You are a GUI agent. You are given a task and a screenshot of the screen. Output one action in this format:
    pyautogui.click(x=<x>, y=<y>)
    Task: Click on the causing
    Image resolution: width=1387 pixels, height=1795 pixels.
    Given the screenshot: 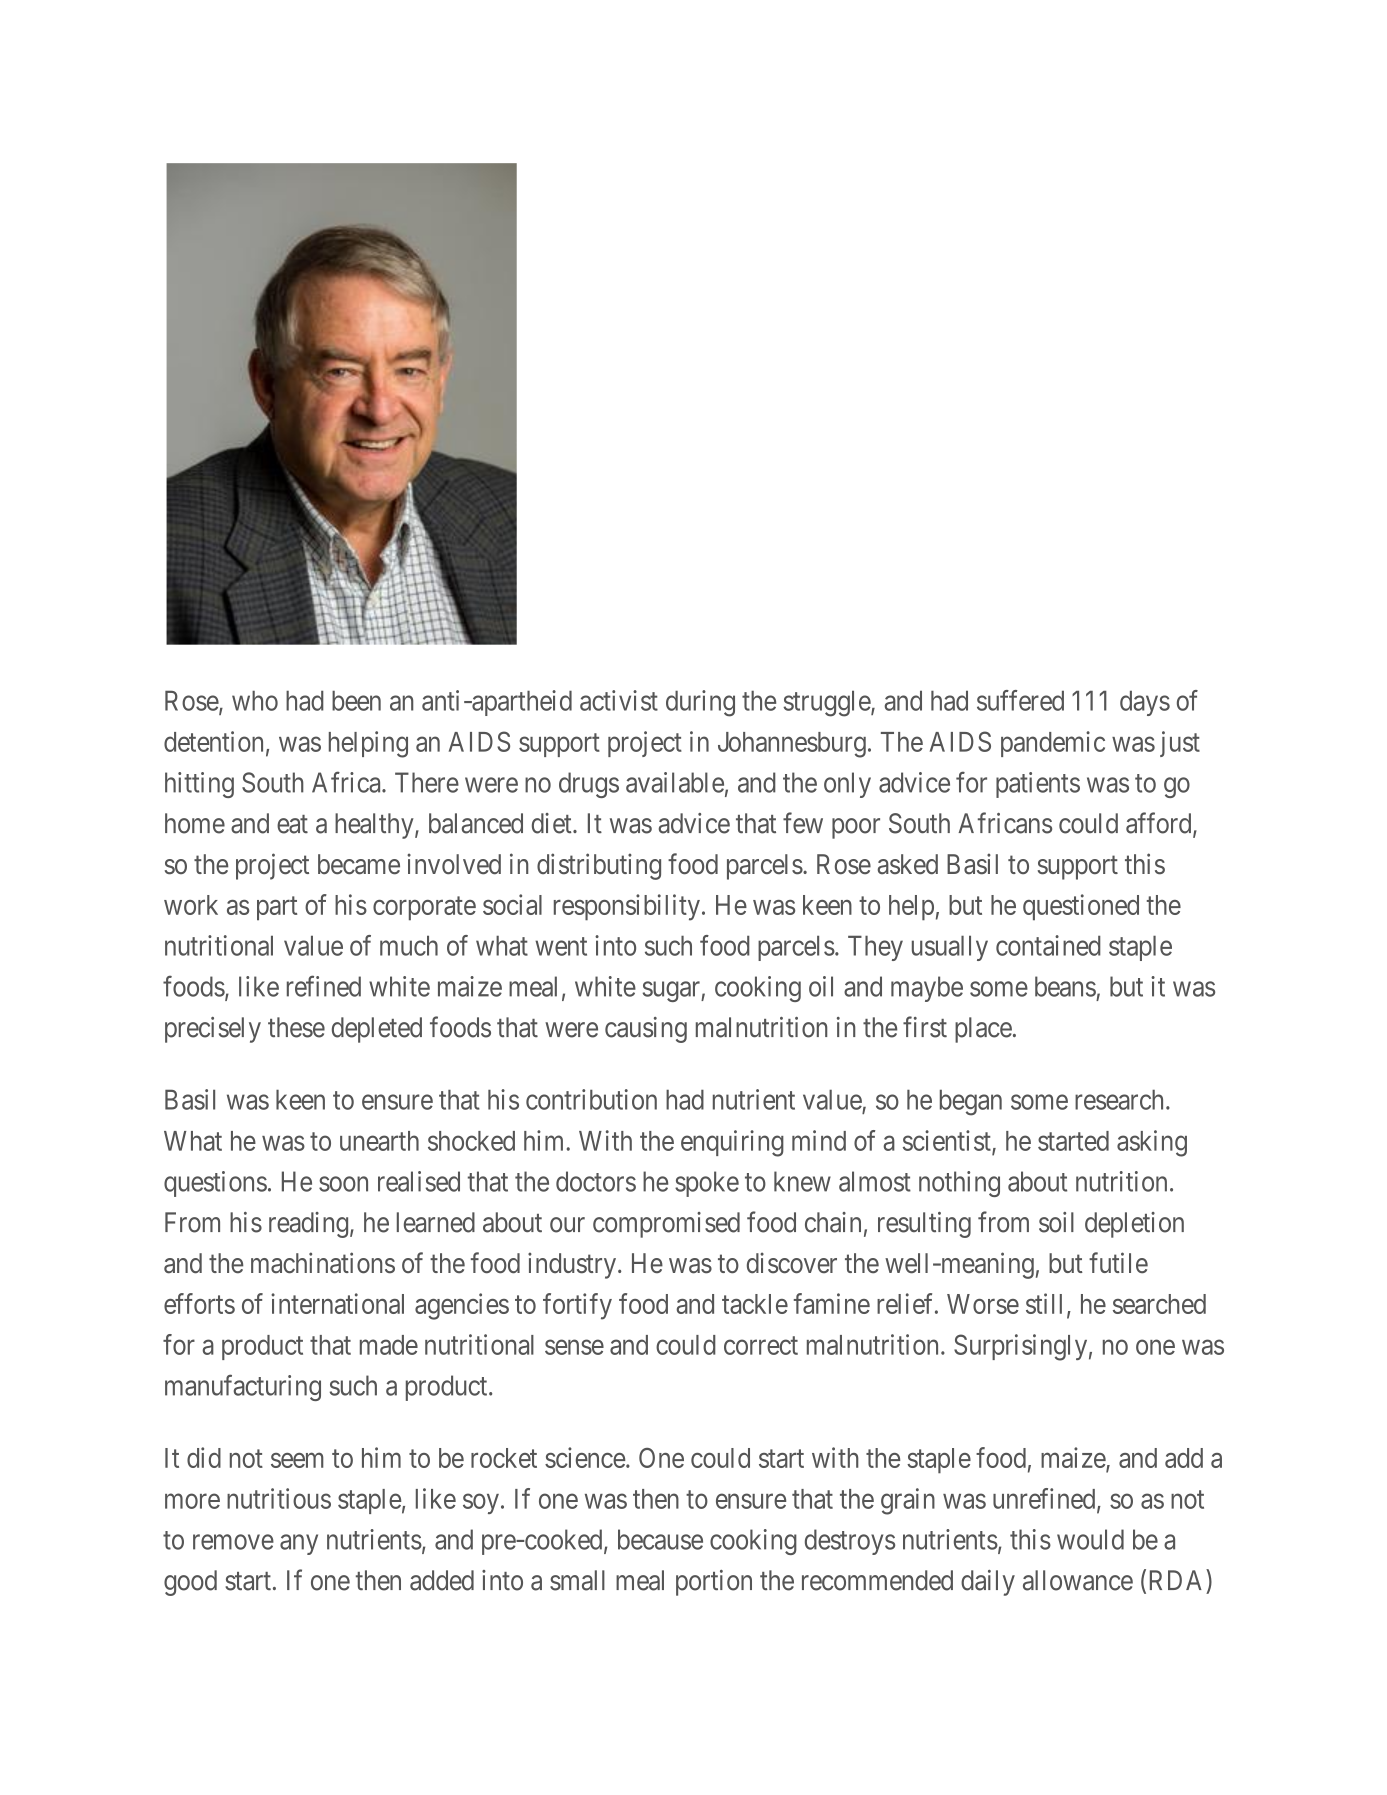 What is the action you would take?
    pyautogui.click(x=646, y=1030)
